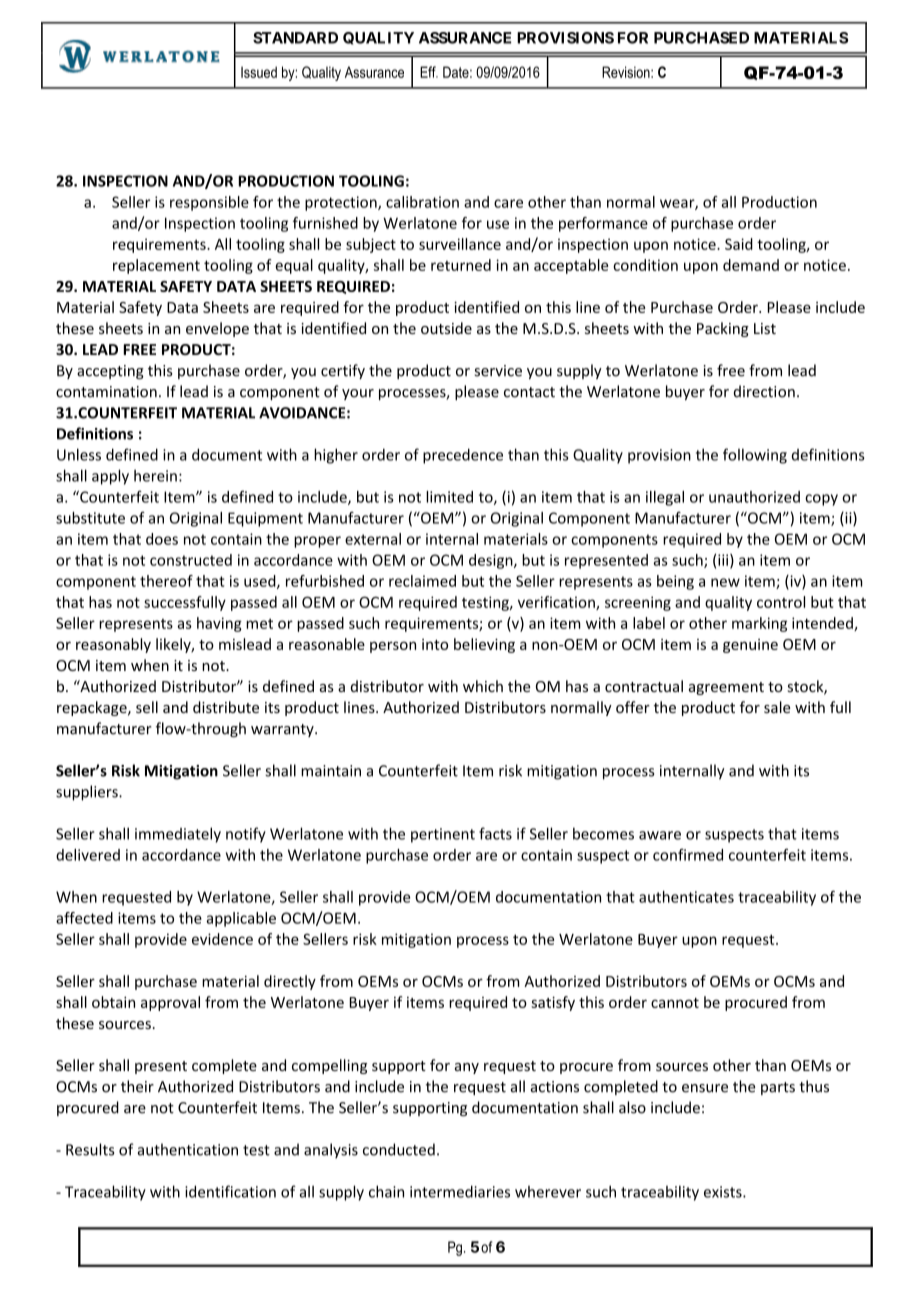 The height and width of the page is (1307, 924). I want to click on Said, so click(739, 244).
